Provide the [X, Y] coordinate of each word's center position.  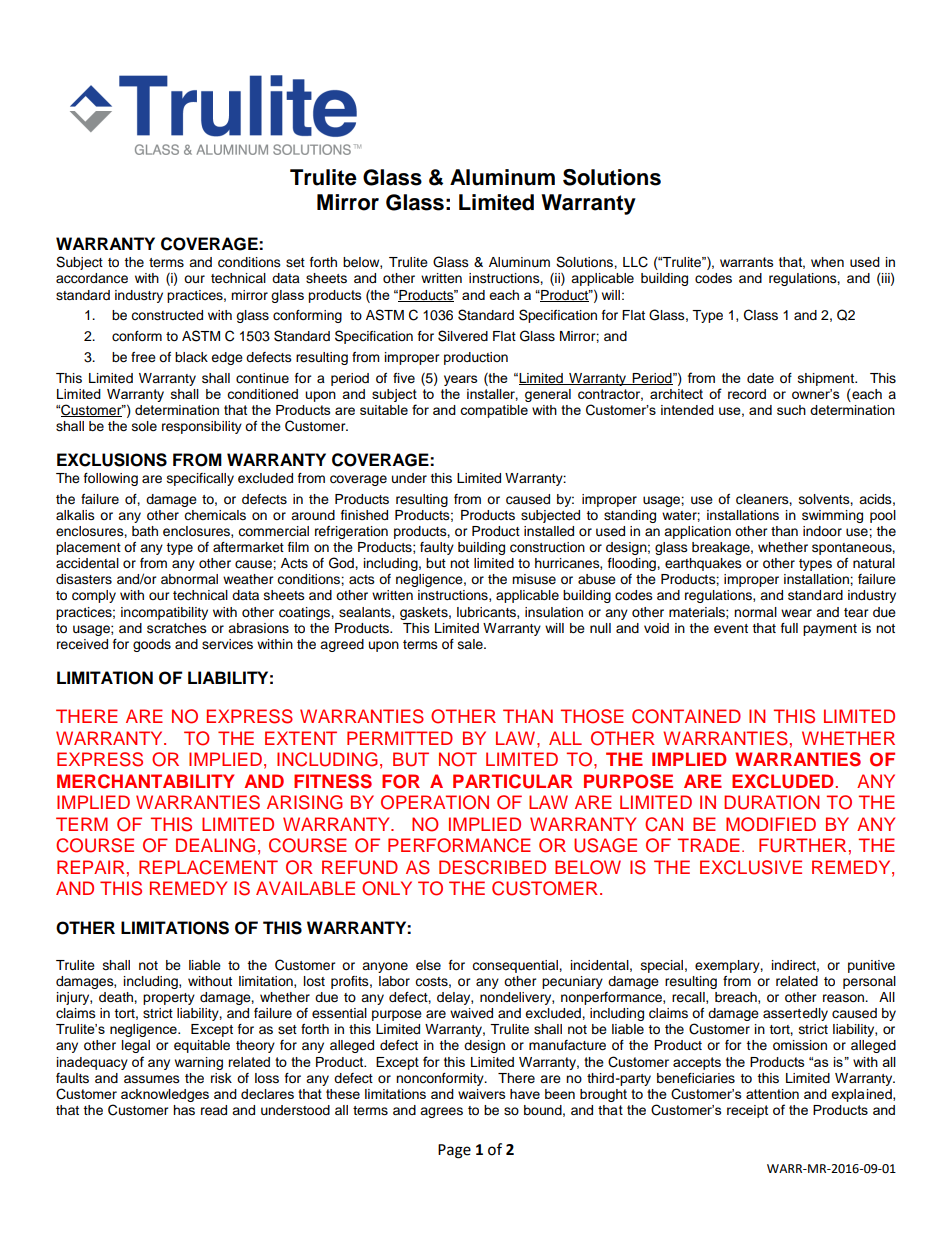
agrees [441, 1112]
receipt [747, 1111]
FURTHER [802, 845]
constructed [167, 315]
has [184, 1110]
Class [761, 315]
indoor [822, 531]
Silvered [463, 336]
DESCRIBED [492, 867]
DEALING [215, 845]
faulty [437, 548]
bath [145, 531]
